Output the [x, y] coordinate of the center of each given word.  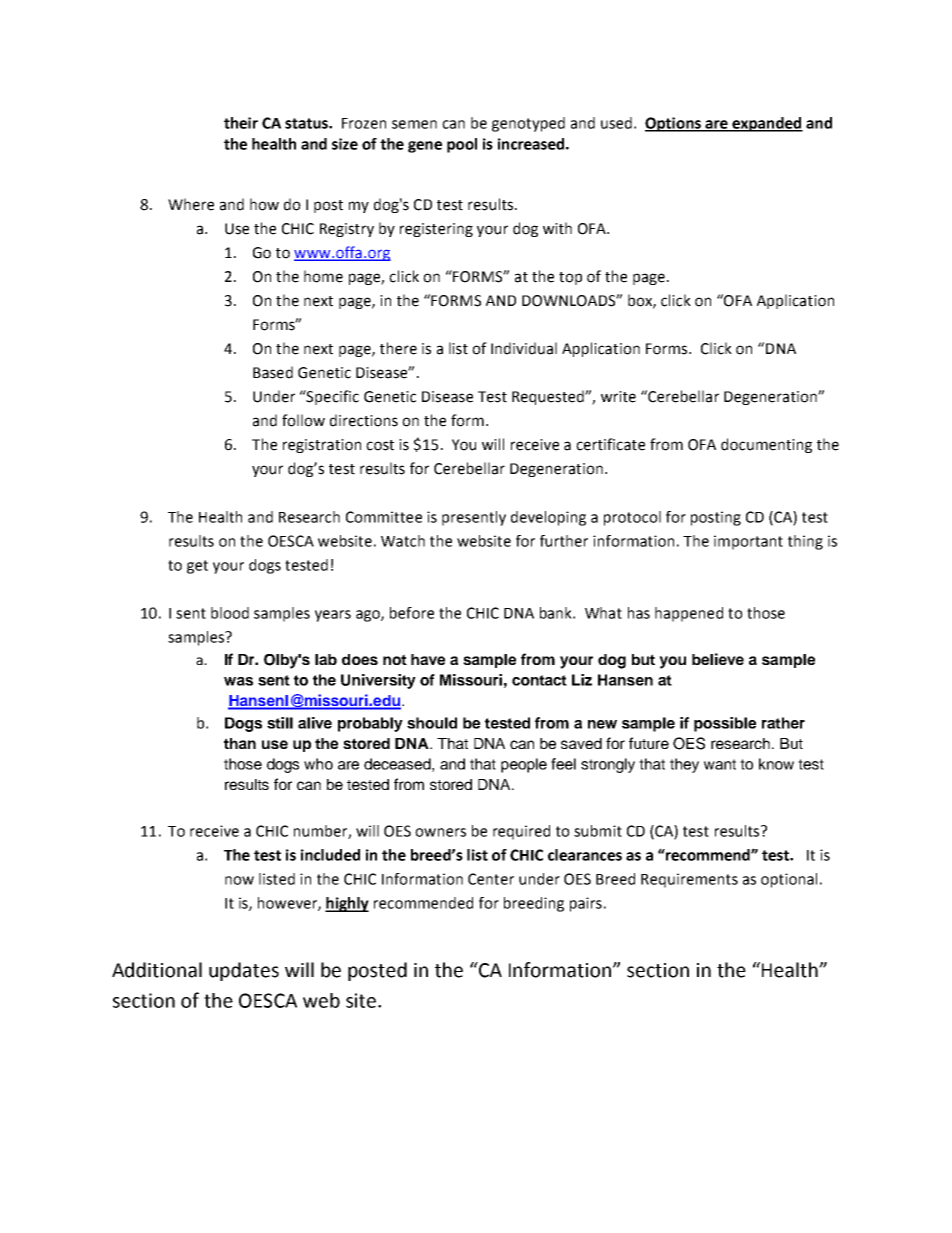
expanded [766, 124]
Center [491, 879]
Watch [403, 541]
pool [462, 145]
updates [244, 971]
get [197, 567]
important [748, 542]
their [241, 123]
